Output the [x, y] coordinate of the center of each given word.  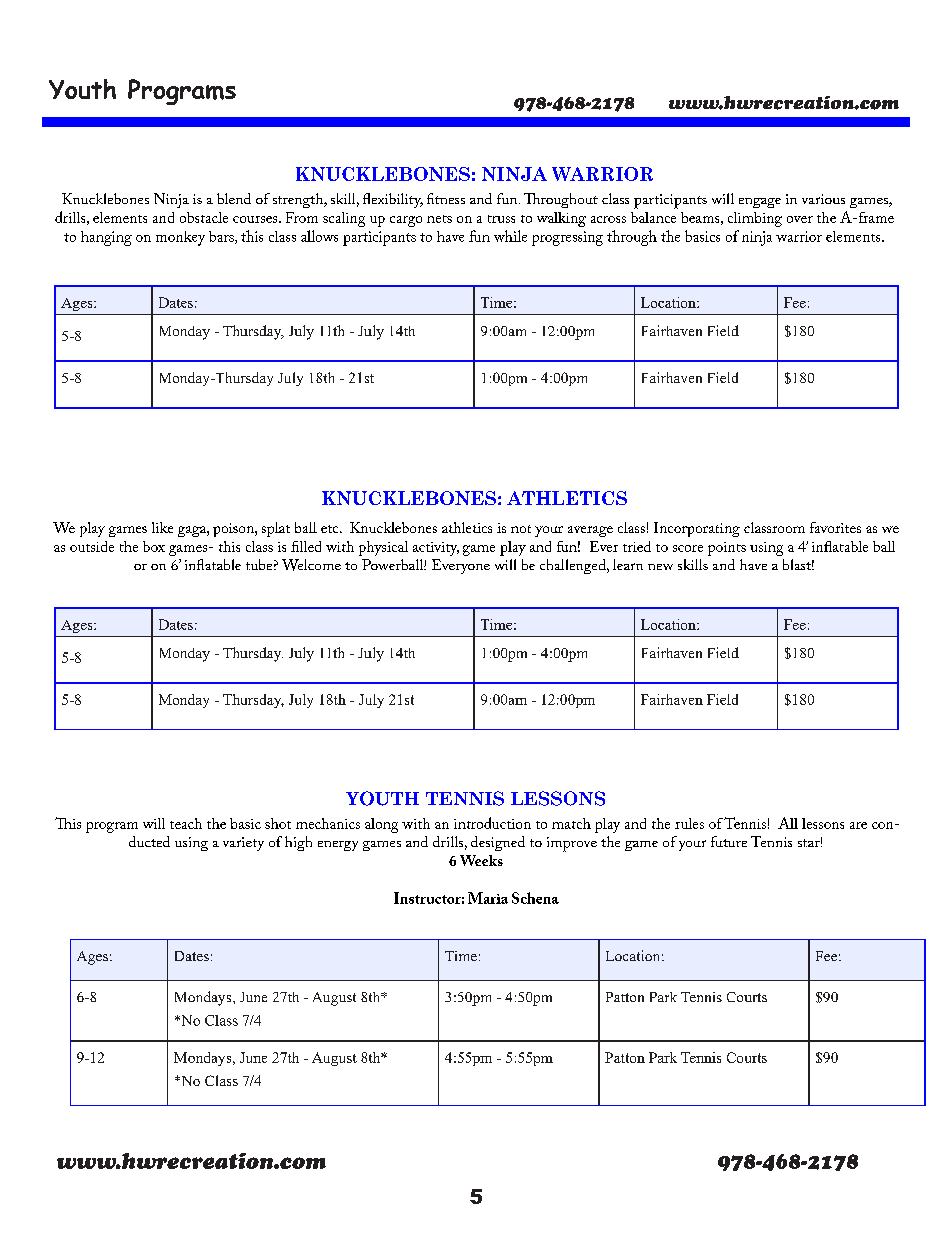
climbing [755, 219]
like [162, 527]
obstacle [204, 217]
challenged [574, 566]
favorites [835, 527]
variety [243, 844]
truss [501, 219]
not [521, 529]
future [729, 841]
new [660, 567]
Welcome [311, 565]
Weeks [481, 860]
